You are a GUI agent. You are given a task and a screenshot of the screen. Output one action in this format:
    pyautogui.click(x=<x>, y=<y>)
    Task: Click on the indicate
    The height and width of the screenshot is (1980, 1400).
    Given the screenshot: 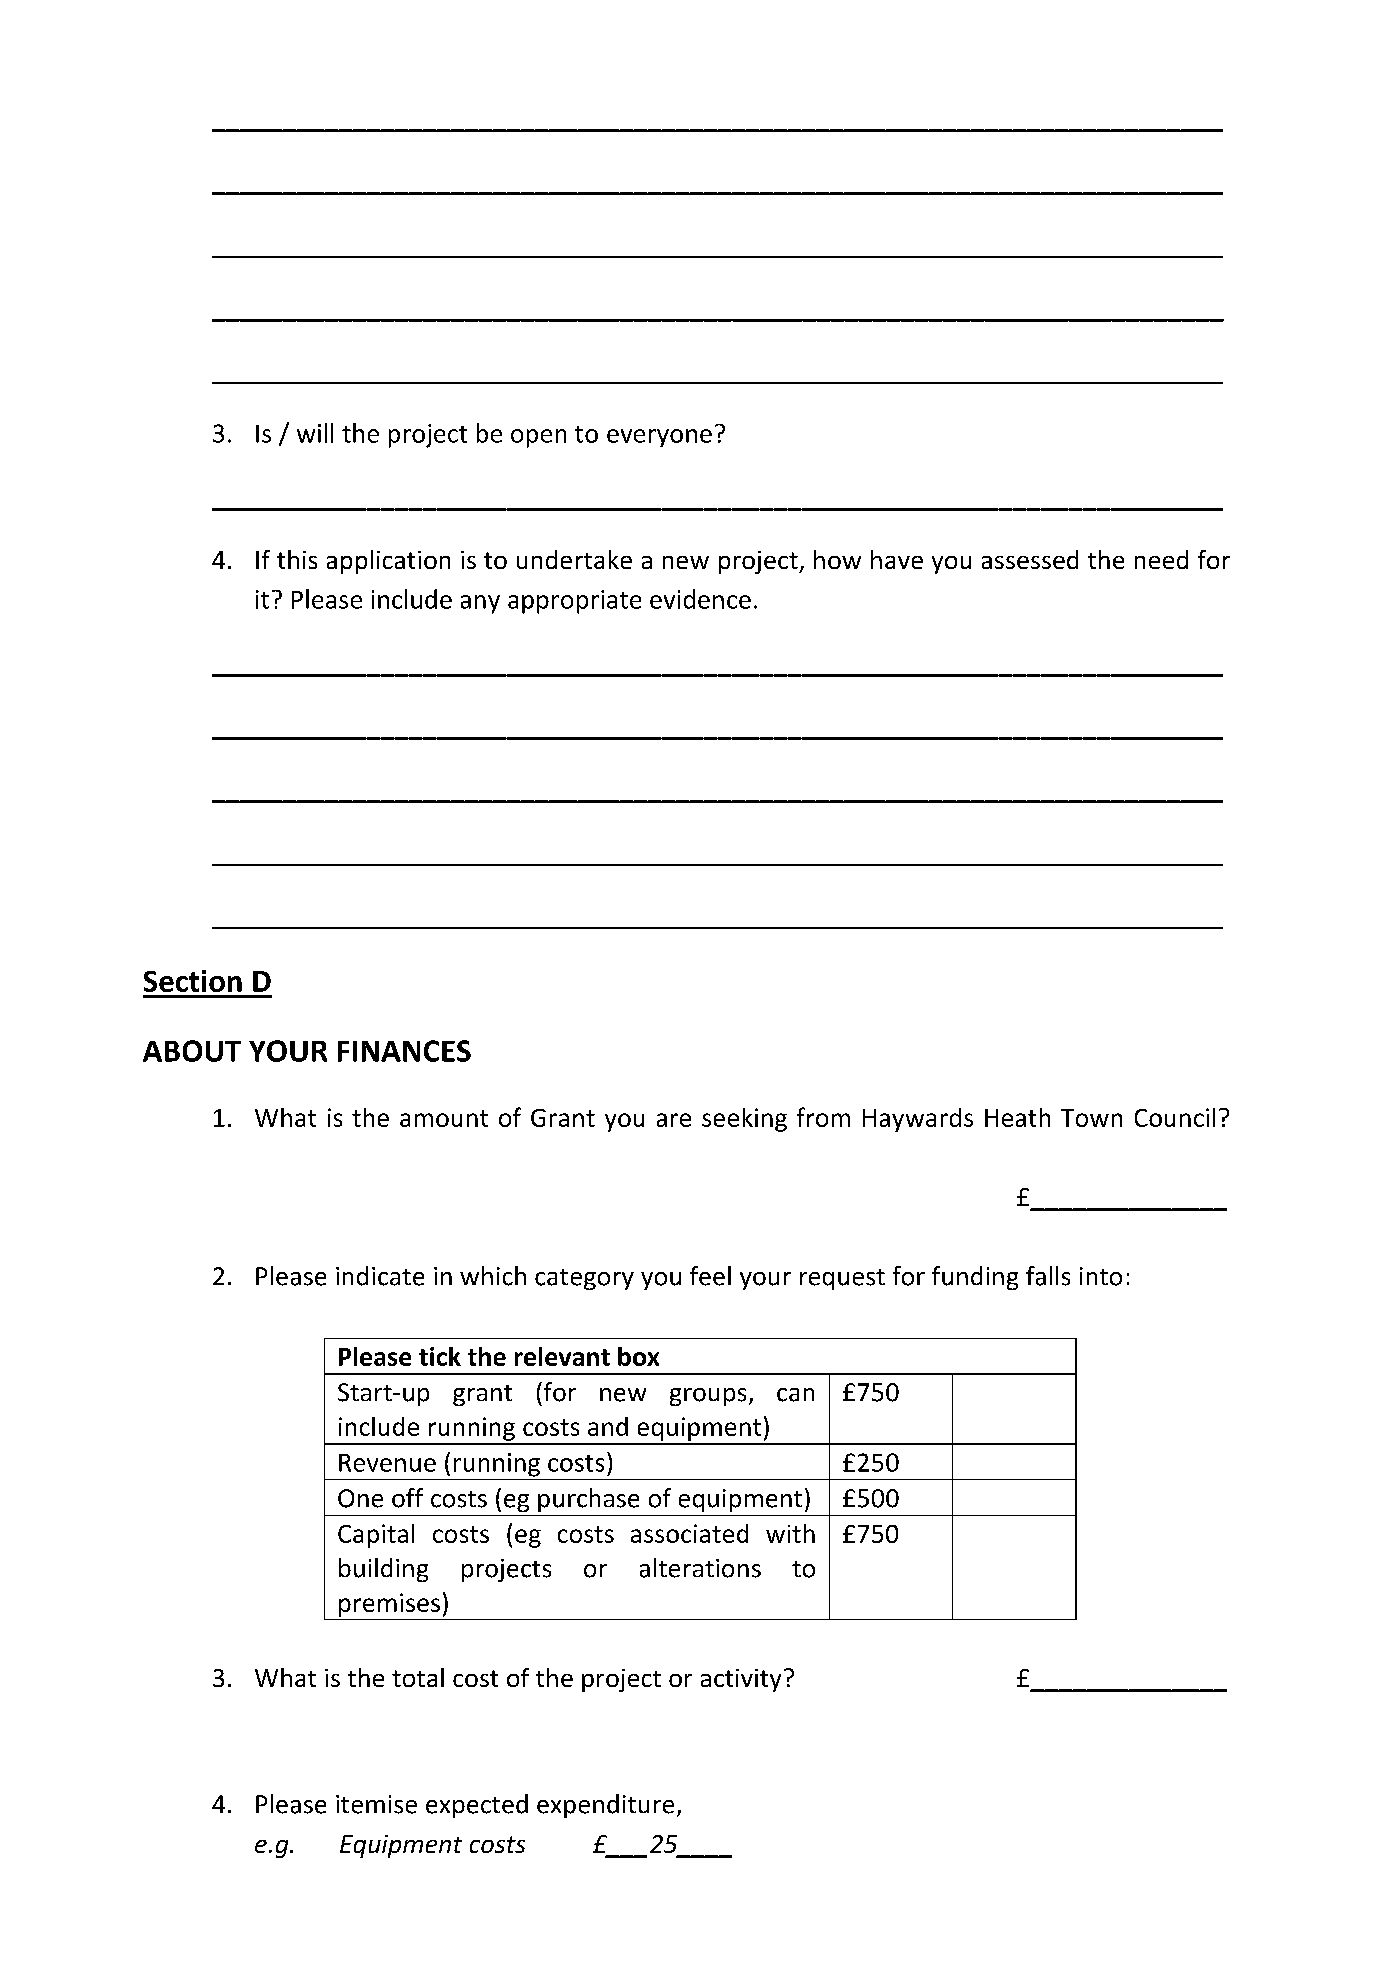 What is the action you would take?
    pyautogui.click(x=380, y=1276)
